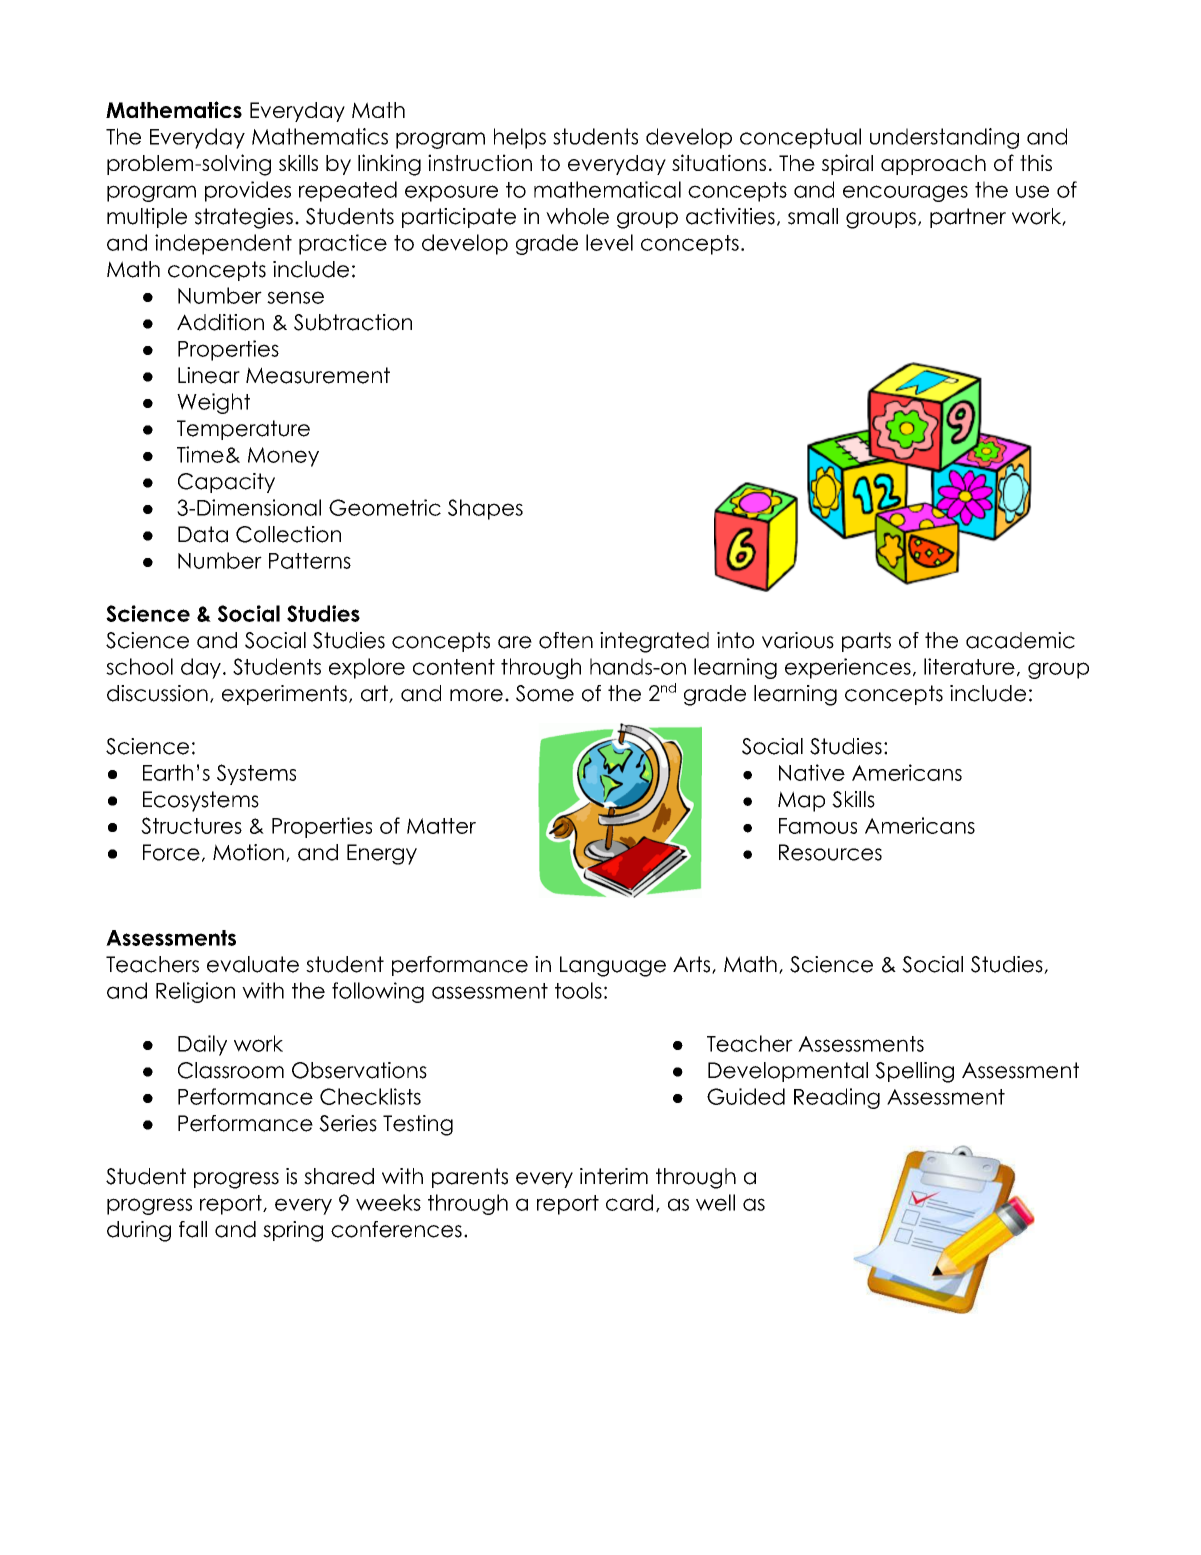 The height and width of the screenshot is (1555, 1201). Describe the element at coordinates (293, 1231) in the screenshot. I see `spring` at that location.
